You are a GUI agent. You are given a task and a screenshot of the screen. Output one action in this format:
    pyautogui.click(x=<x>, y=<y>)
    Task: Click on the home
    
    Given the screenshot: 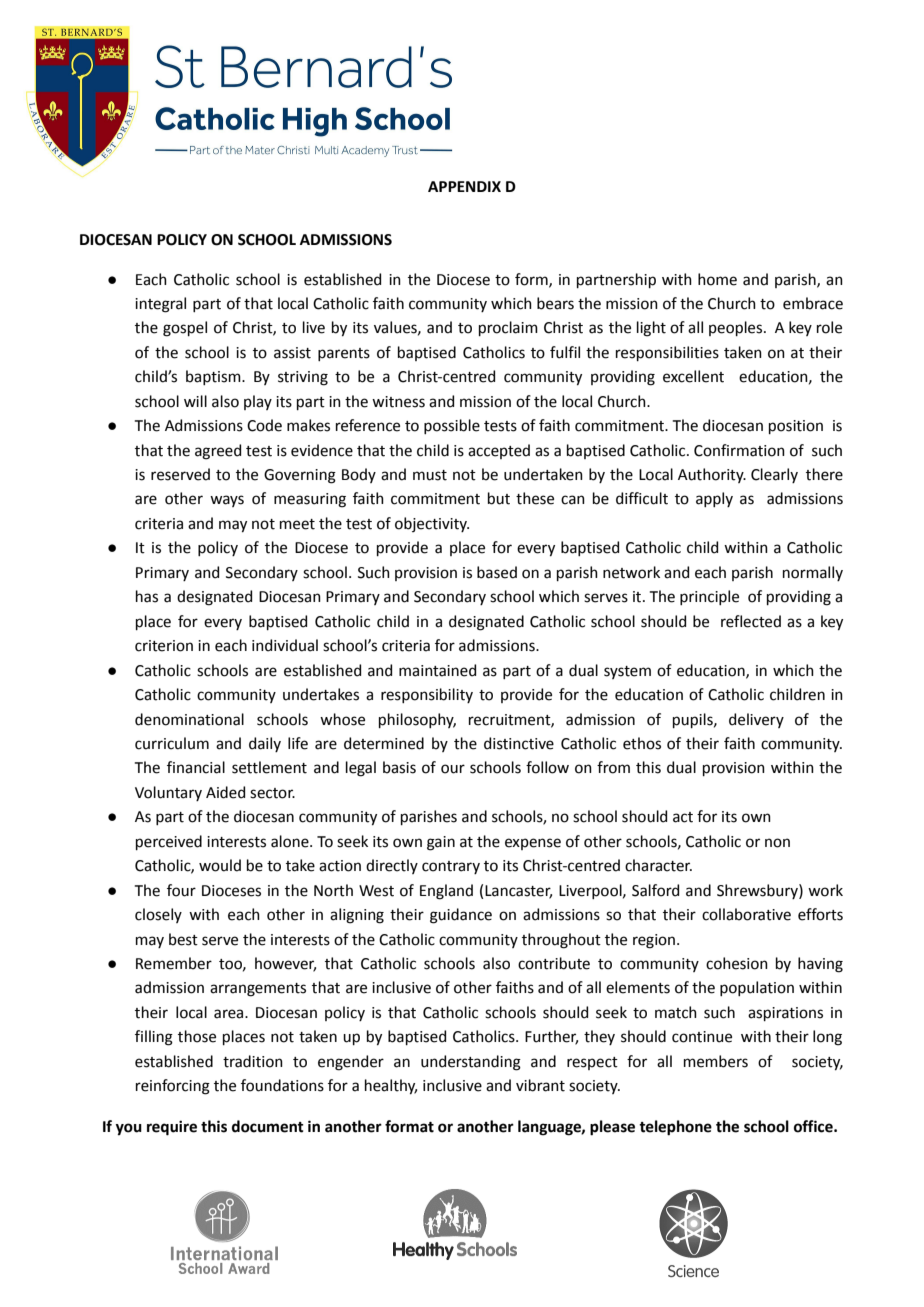 What is the action you would take?
    pyautogui.click(x=717, y=279)
